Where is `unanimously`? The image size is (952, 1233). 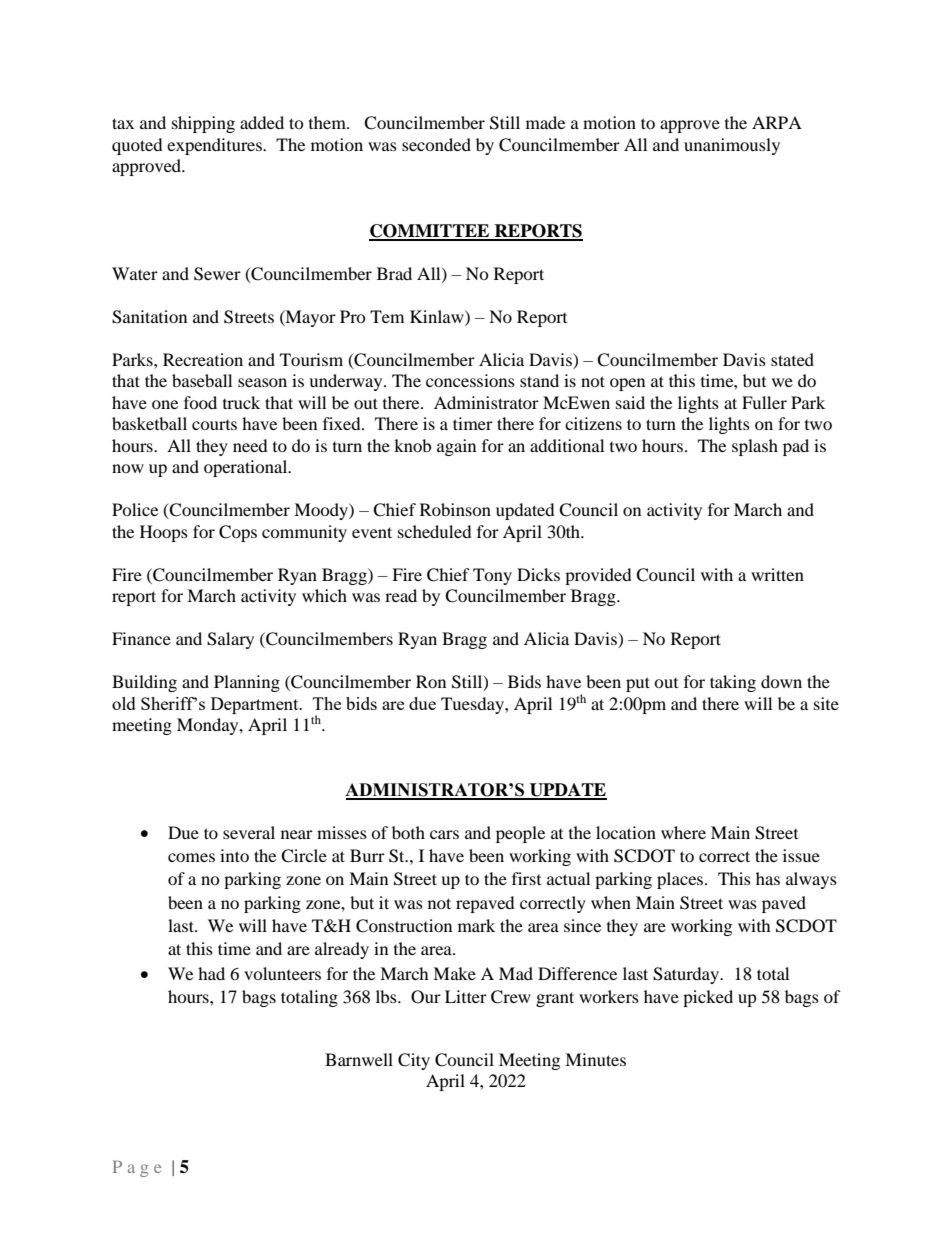 unanimously is located at coordinates (732, 146).
